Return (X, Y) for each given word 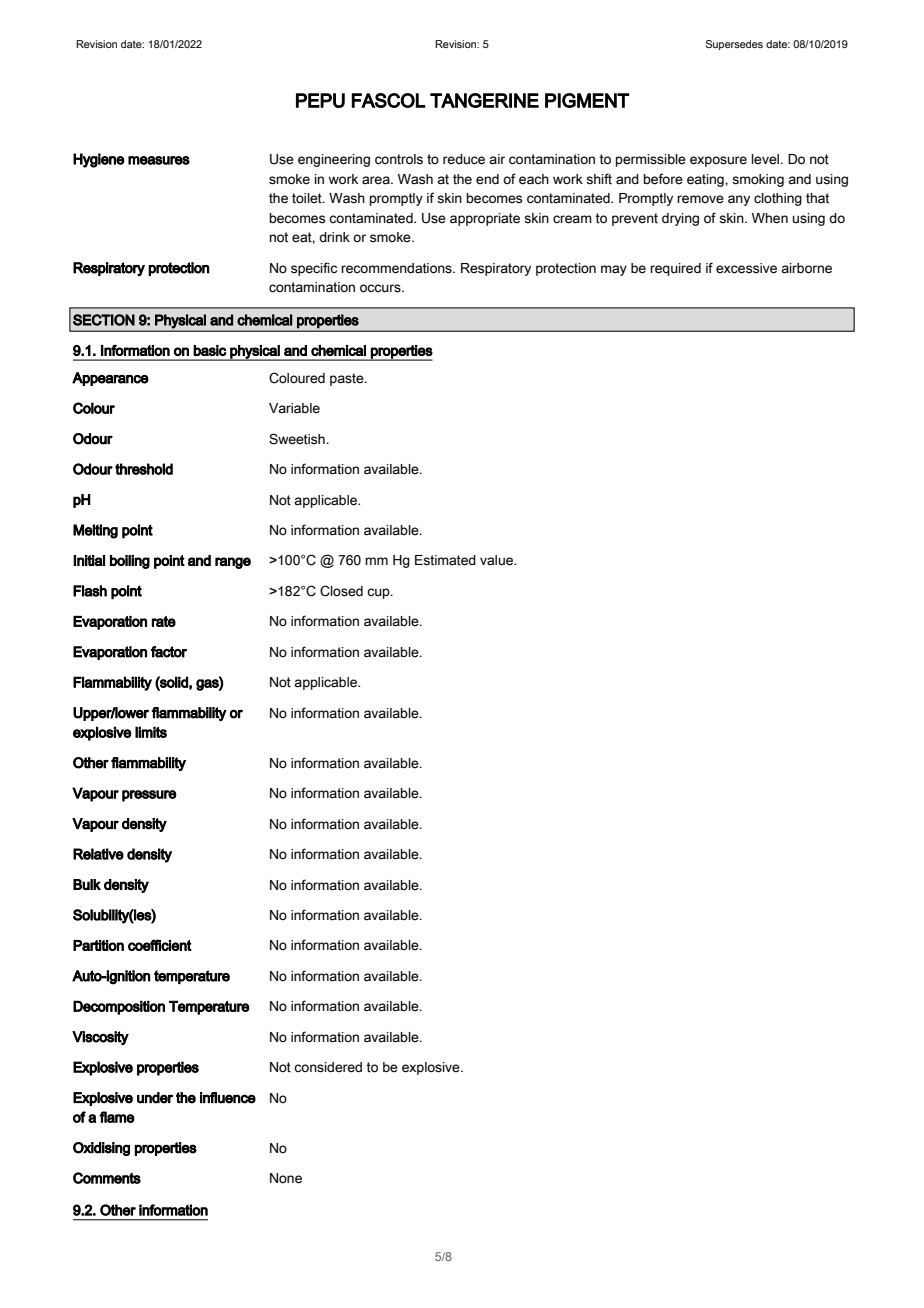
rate (163, 621)
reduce (464, 159)
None (286, 1178)
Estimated (445, 560)
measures (159, 160)
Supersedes (734, 45)
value (497, 560)
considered (328, 1067)
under (155, 1098)
